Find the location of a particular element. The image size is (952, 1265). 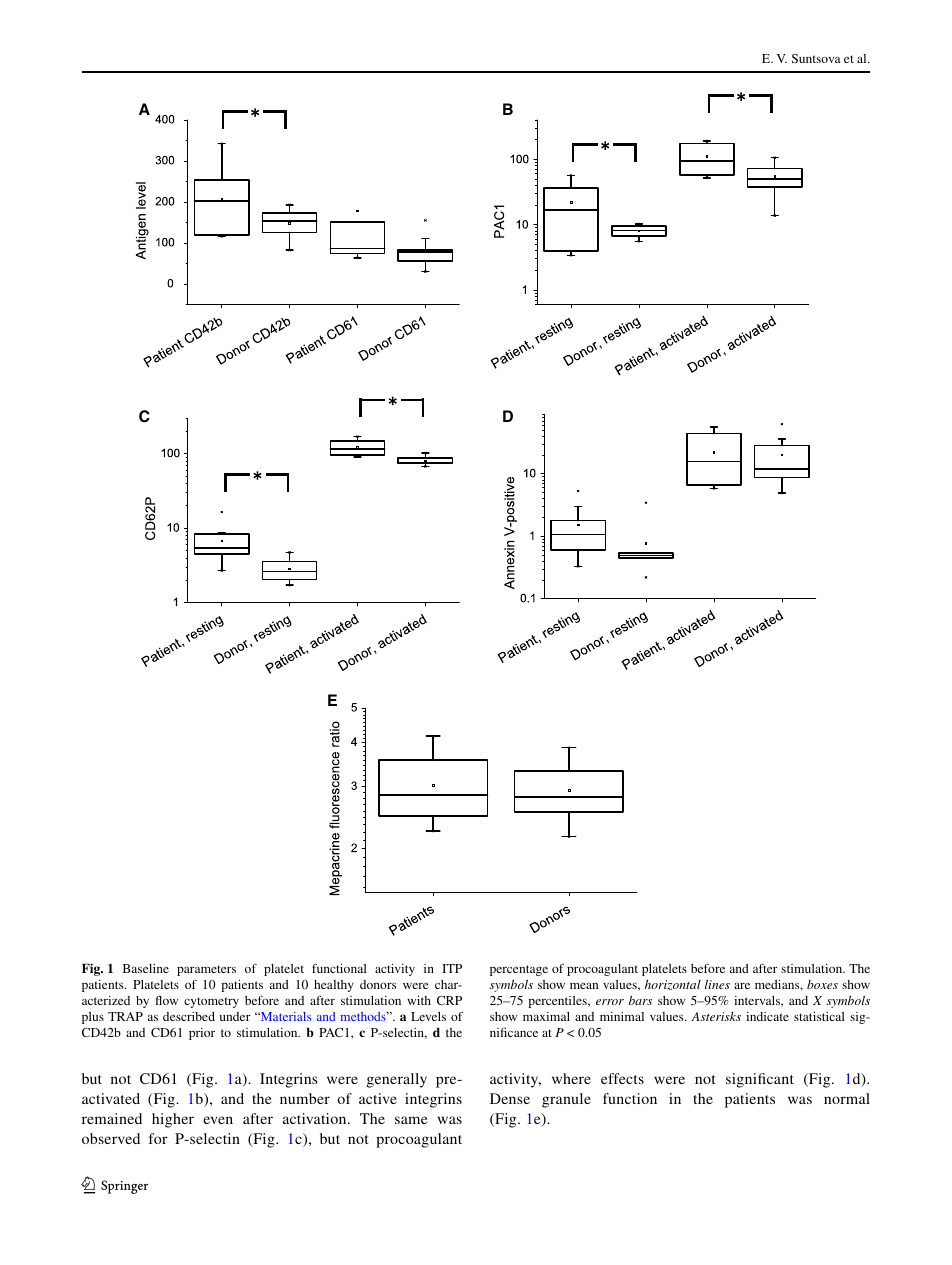

Levels is located at coordinates (428, 1016).
